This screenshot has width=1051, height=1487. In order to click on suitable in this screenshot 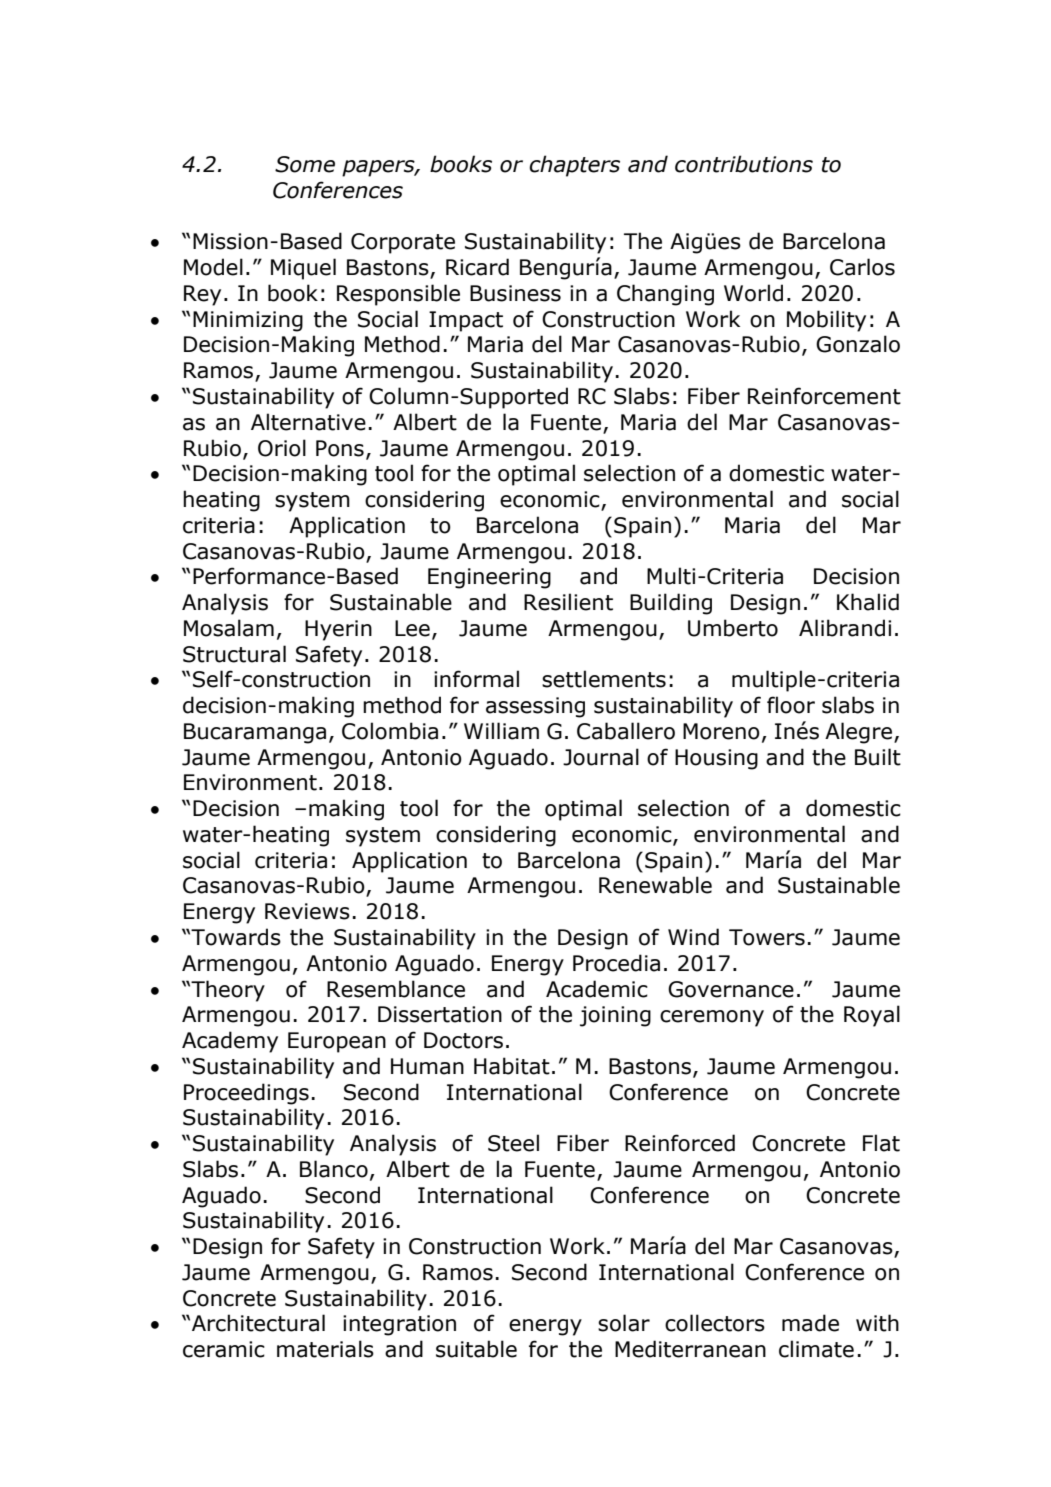, I will do `click(476, 1349)`.
